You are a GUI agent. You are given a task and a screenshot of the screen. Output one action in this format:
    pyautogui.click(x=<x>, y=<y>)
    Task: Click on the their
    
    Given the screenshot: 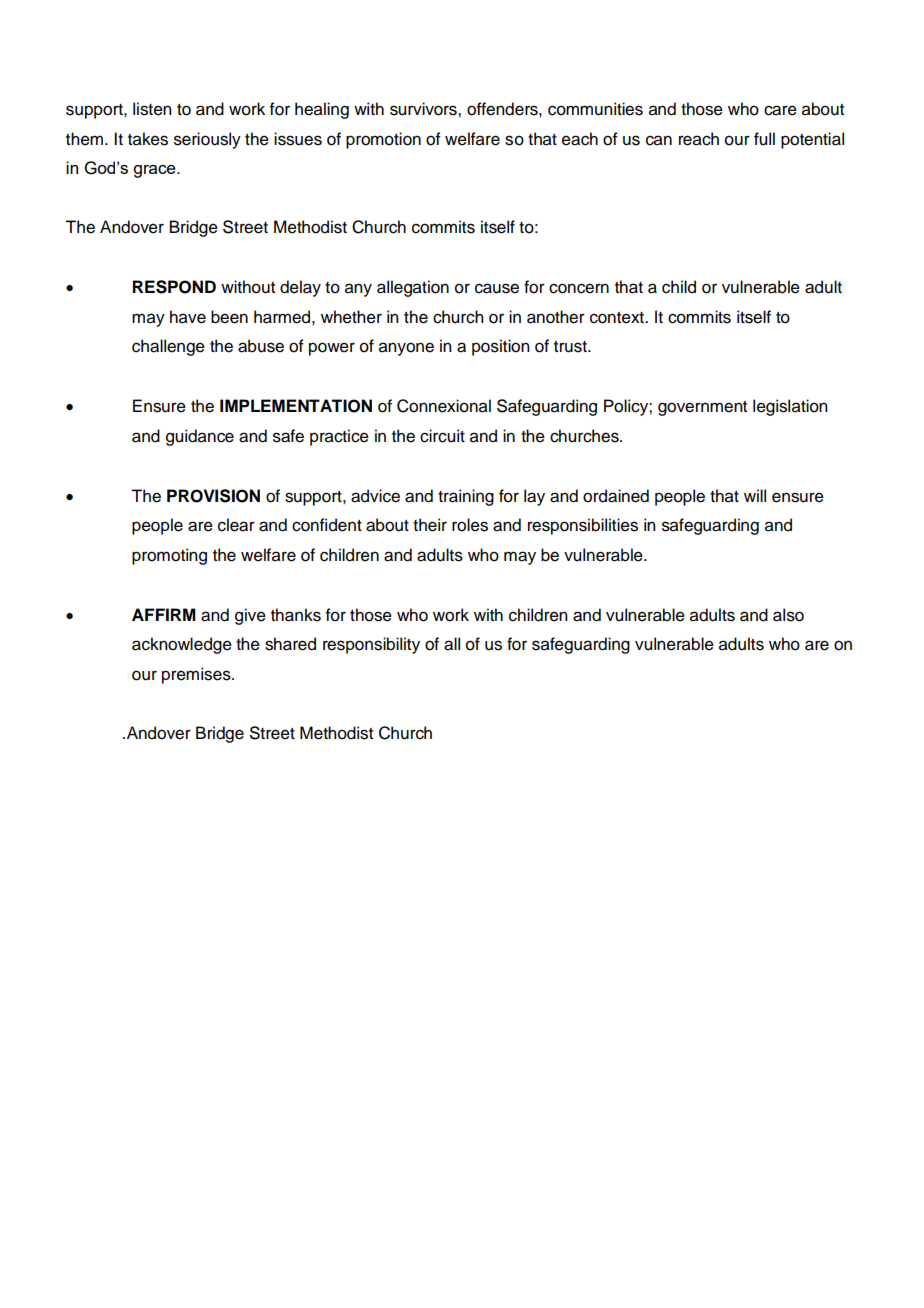 What is the action you would take?
    pyautogui.click(x=430, y=525)
